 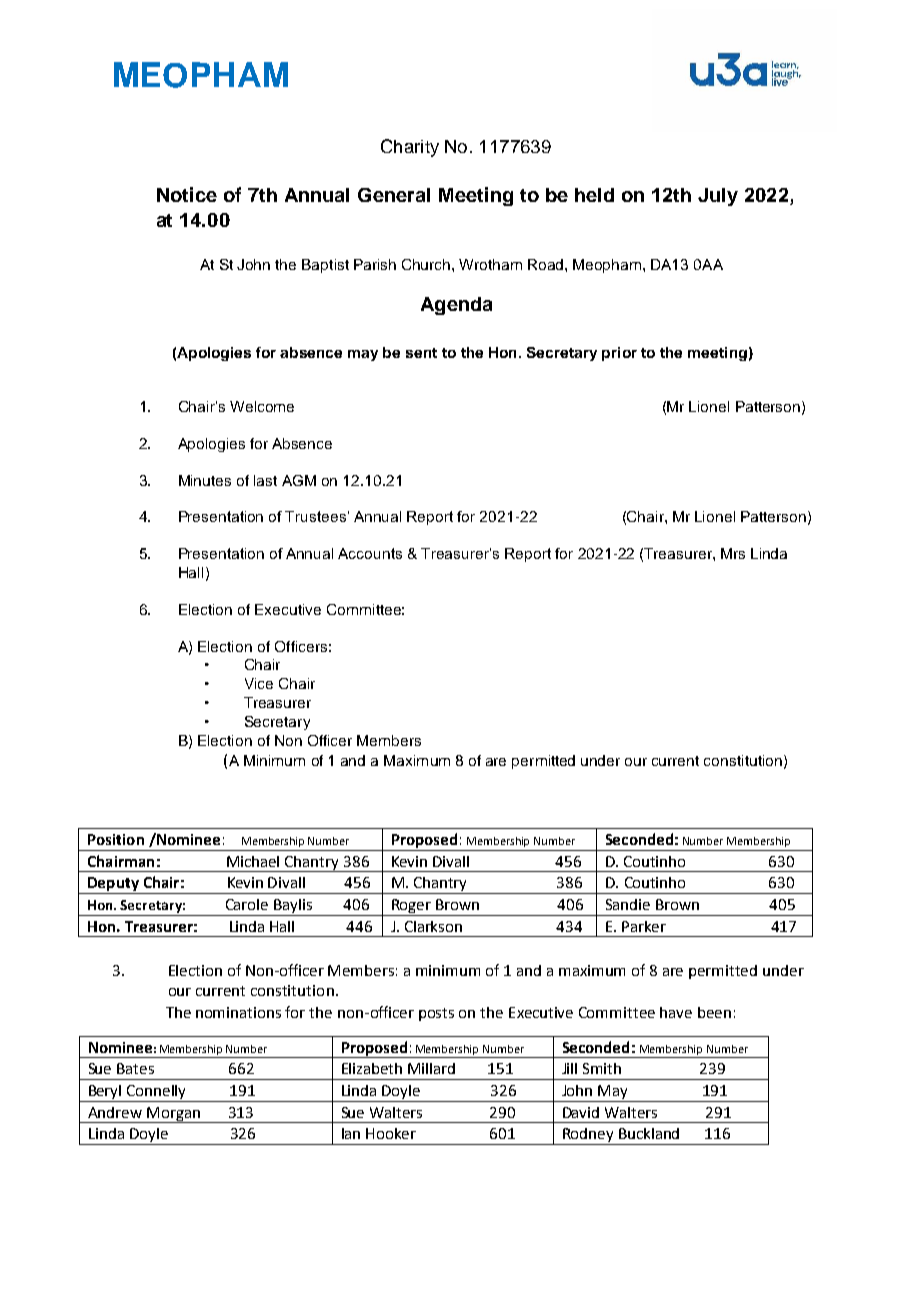 What do you see at coordinates (733, 553) in the screenshot?
I see `Mrs` at bounding box center [733, 553].
